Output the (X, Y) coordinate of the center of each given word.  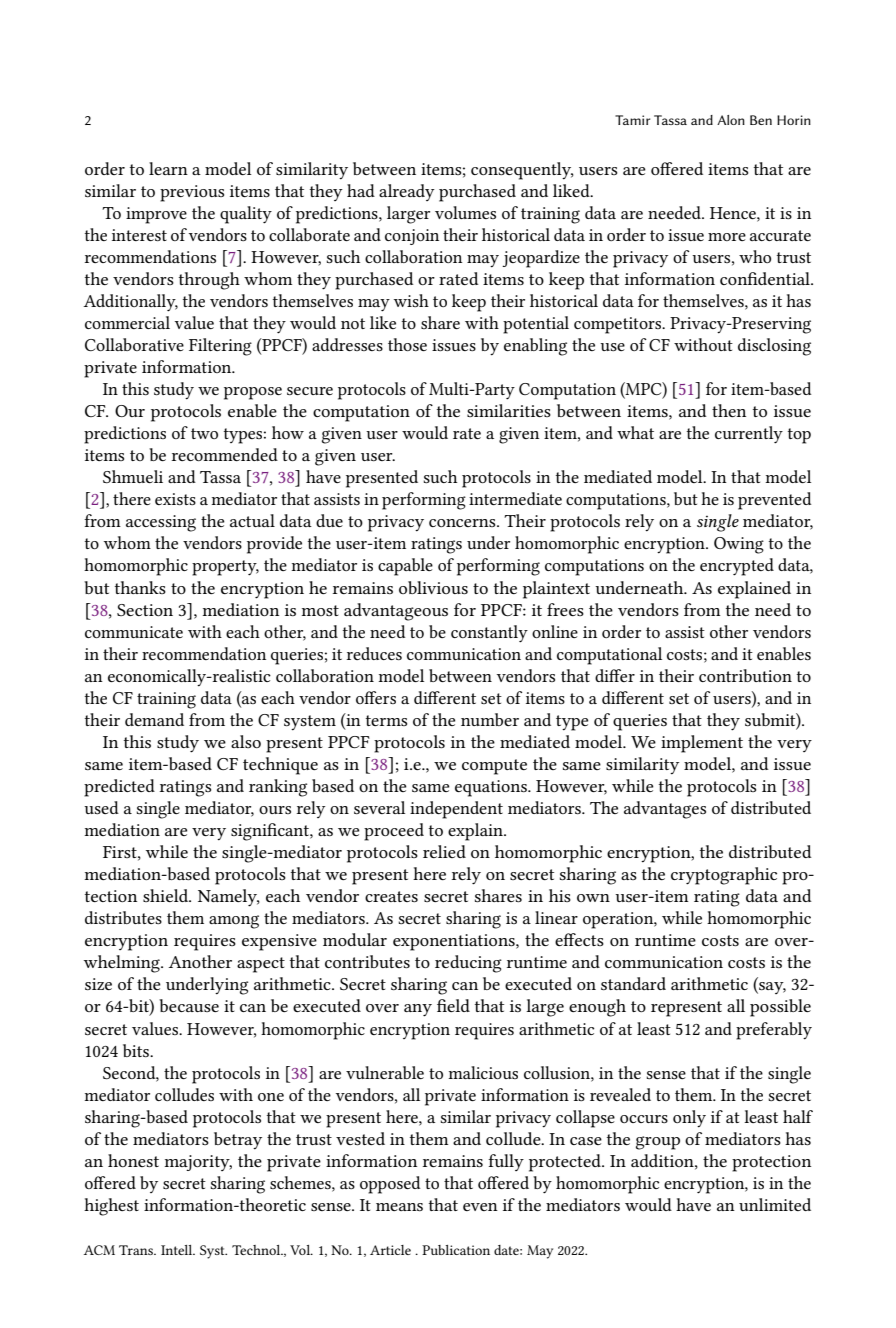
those (407, 344)
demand (154, 719)
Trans (137, 1250)
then (729, 410)
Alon (731, 120)
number (490, 719)
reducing (468, 964)
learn (168, 168)
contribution (745, 675)
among (234, 922)
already (407, 192)
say (771, 988)
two (204, 433)
